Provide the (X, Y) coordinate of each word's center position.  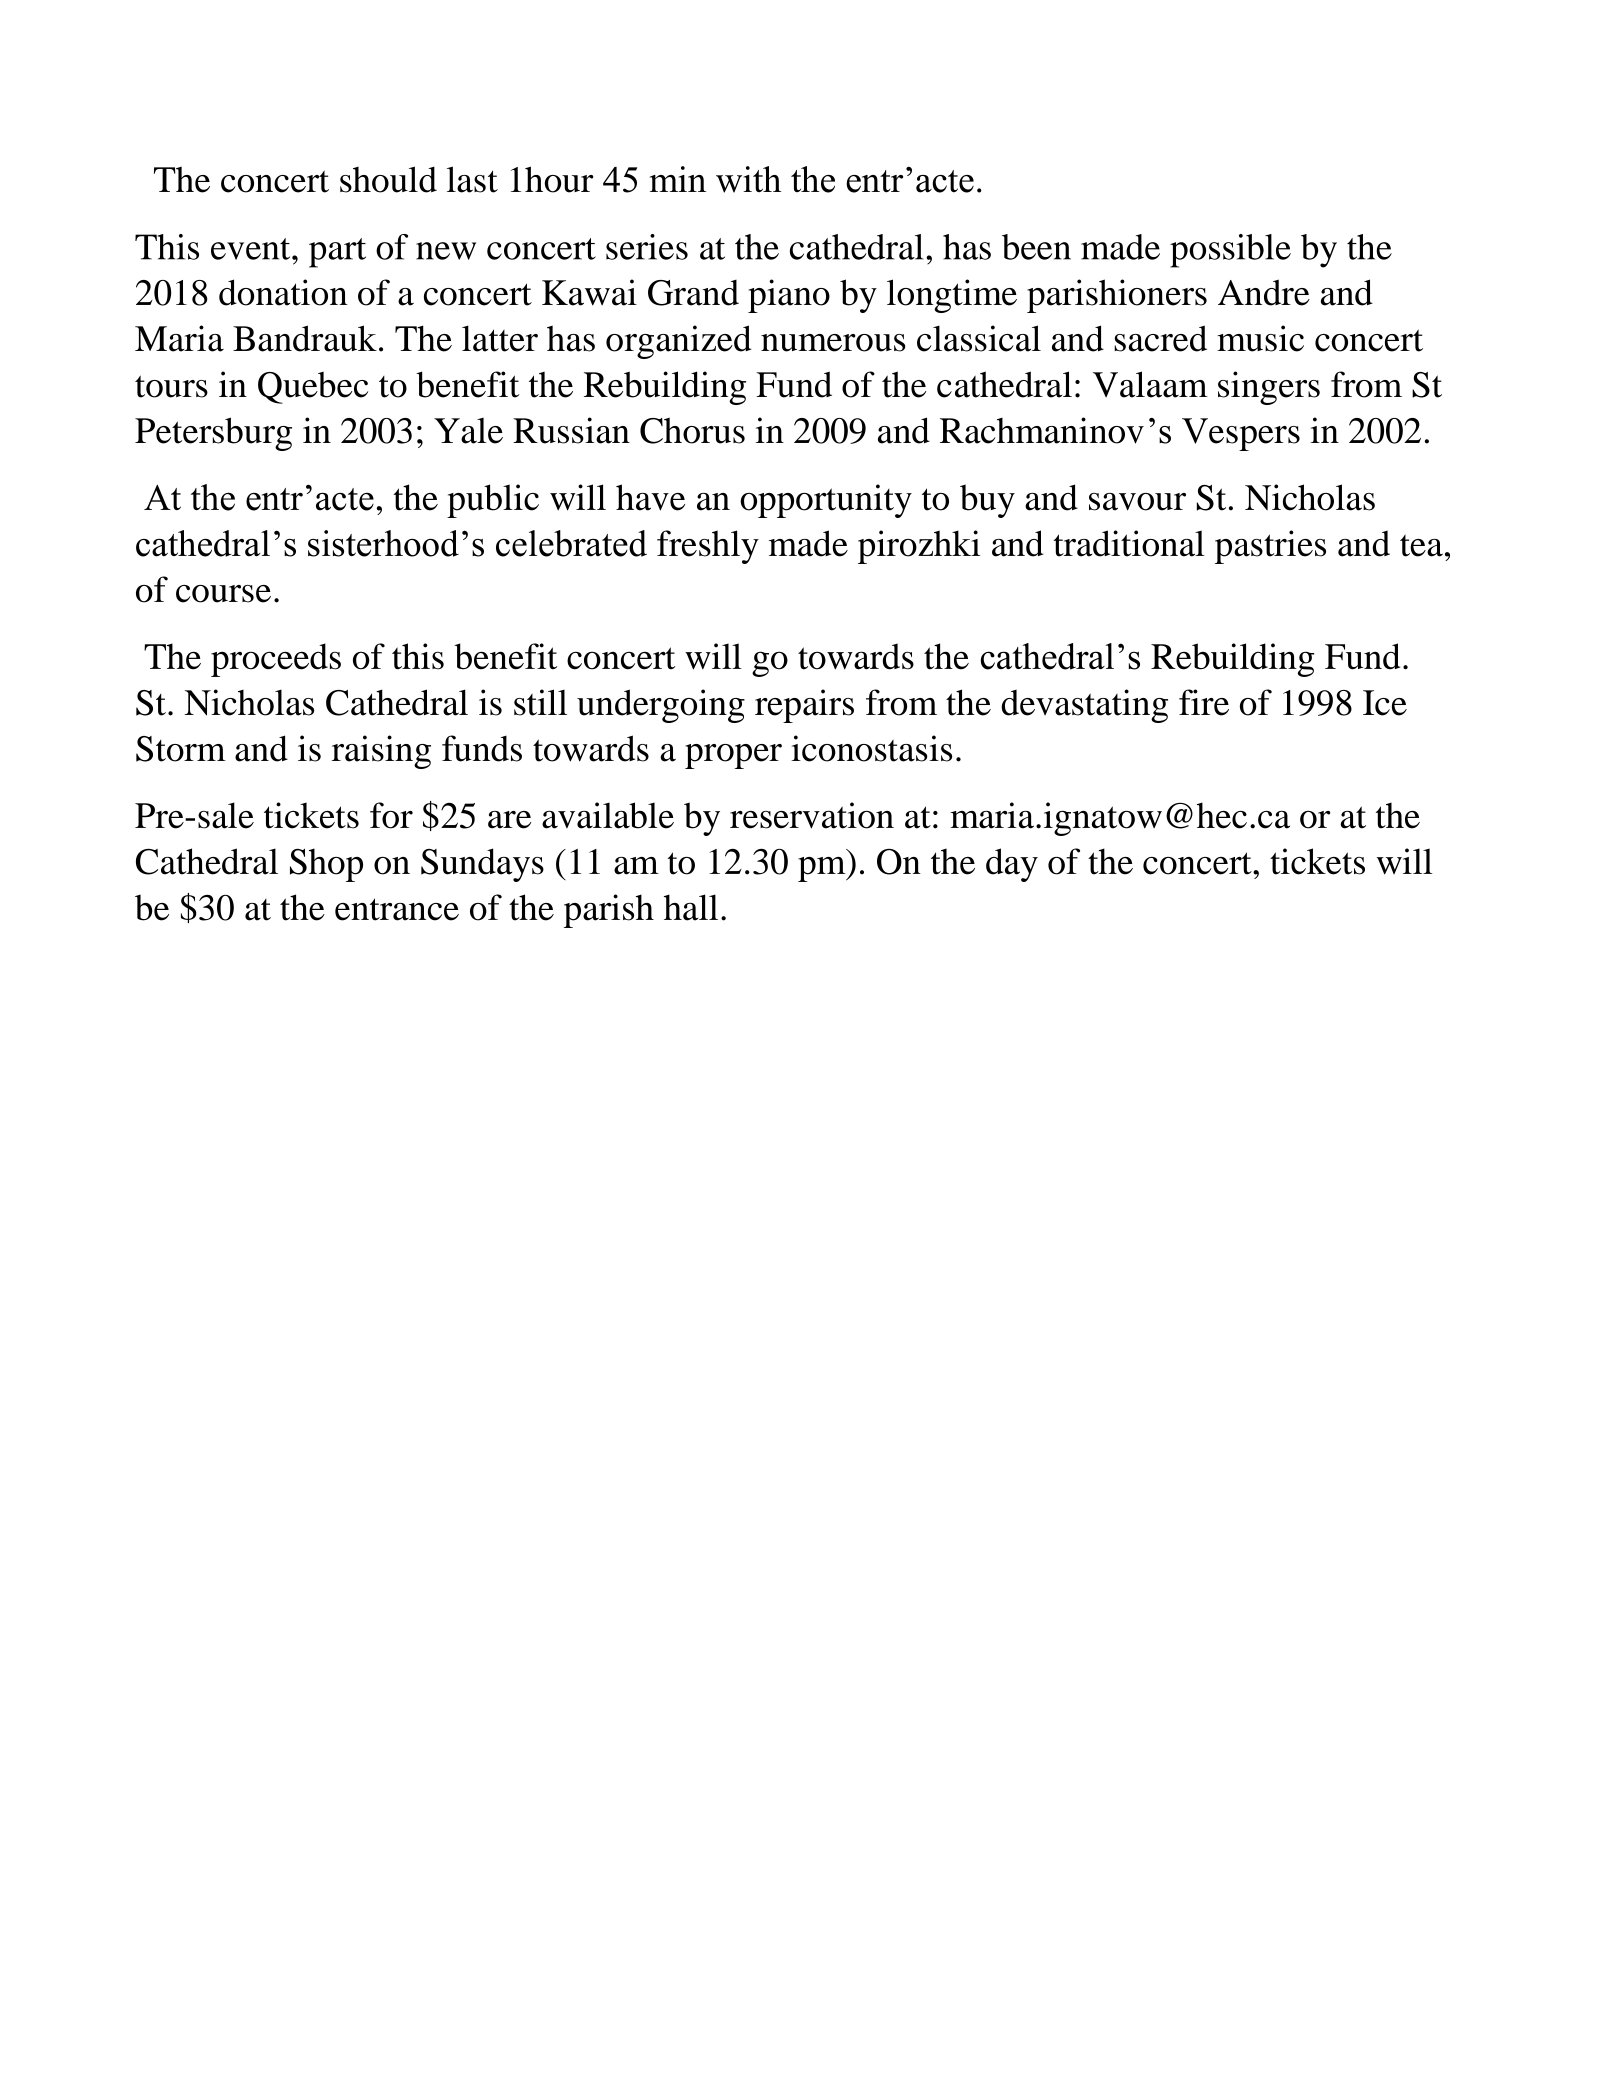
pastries (1270, 547)
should (388, 179)
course (223, 594)
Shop (326, 865)
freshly (708, 547)
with (748, 179)
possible (1230, 251)
